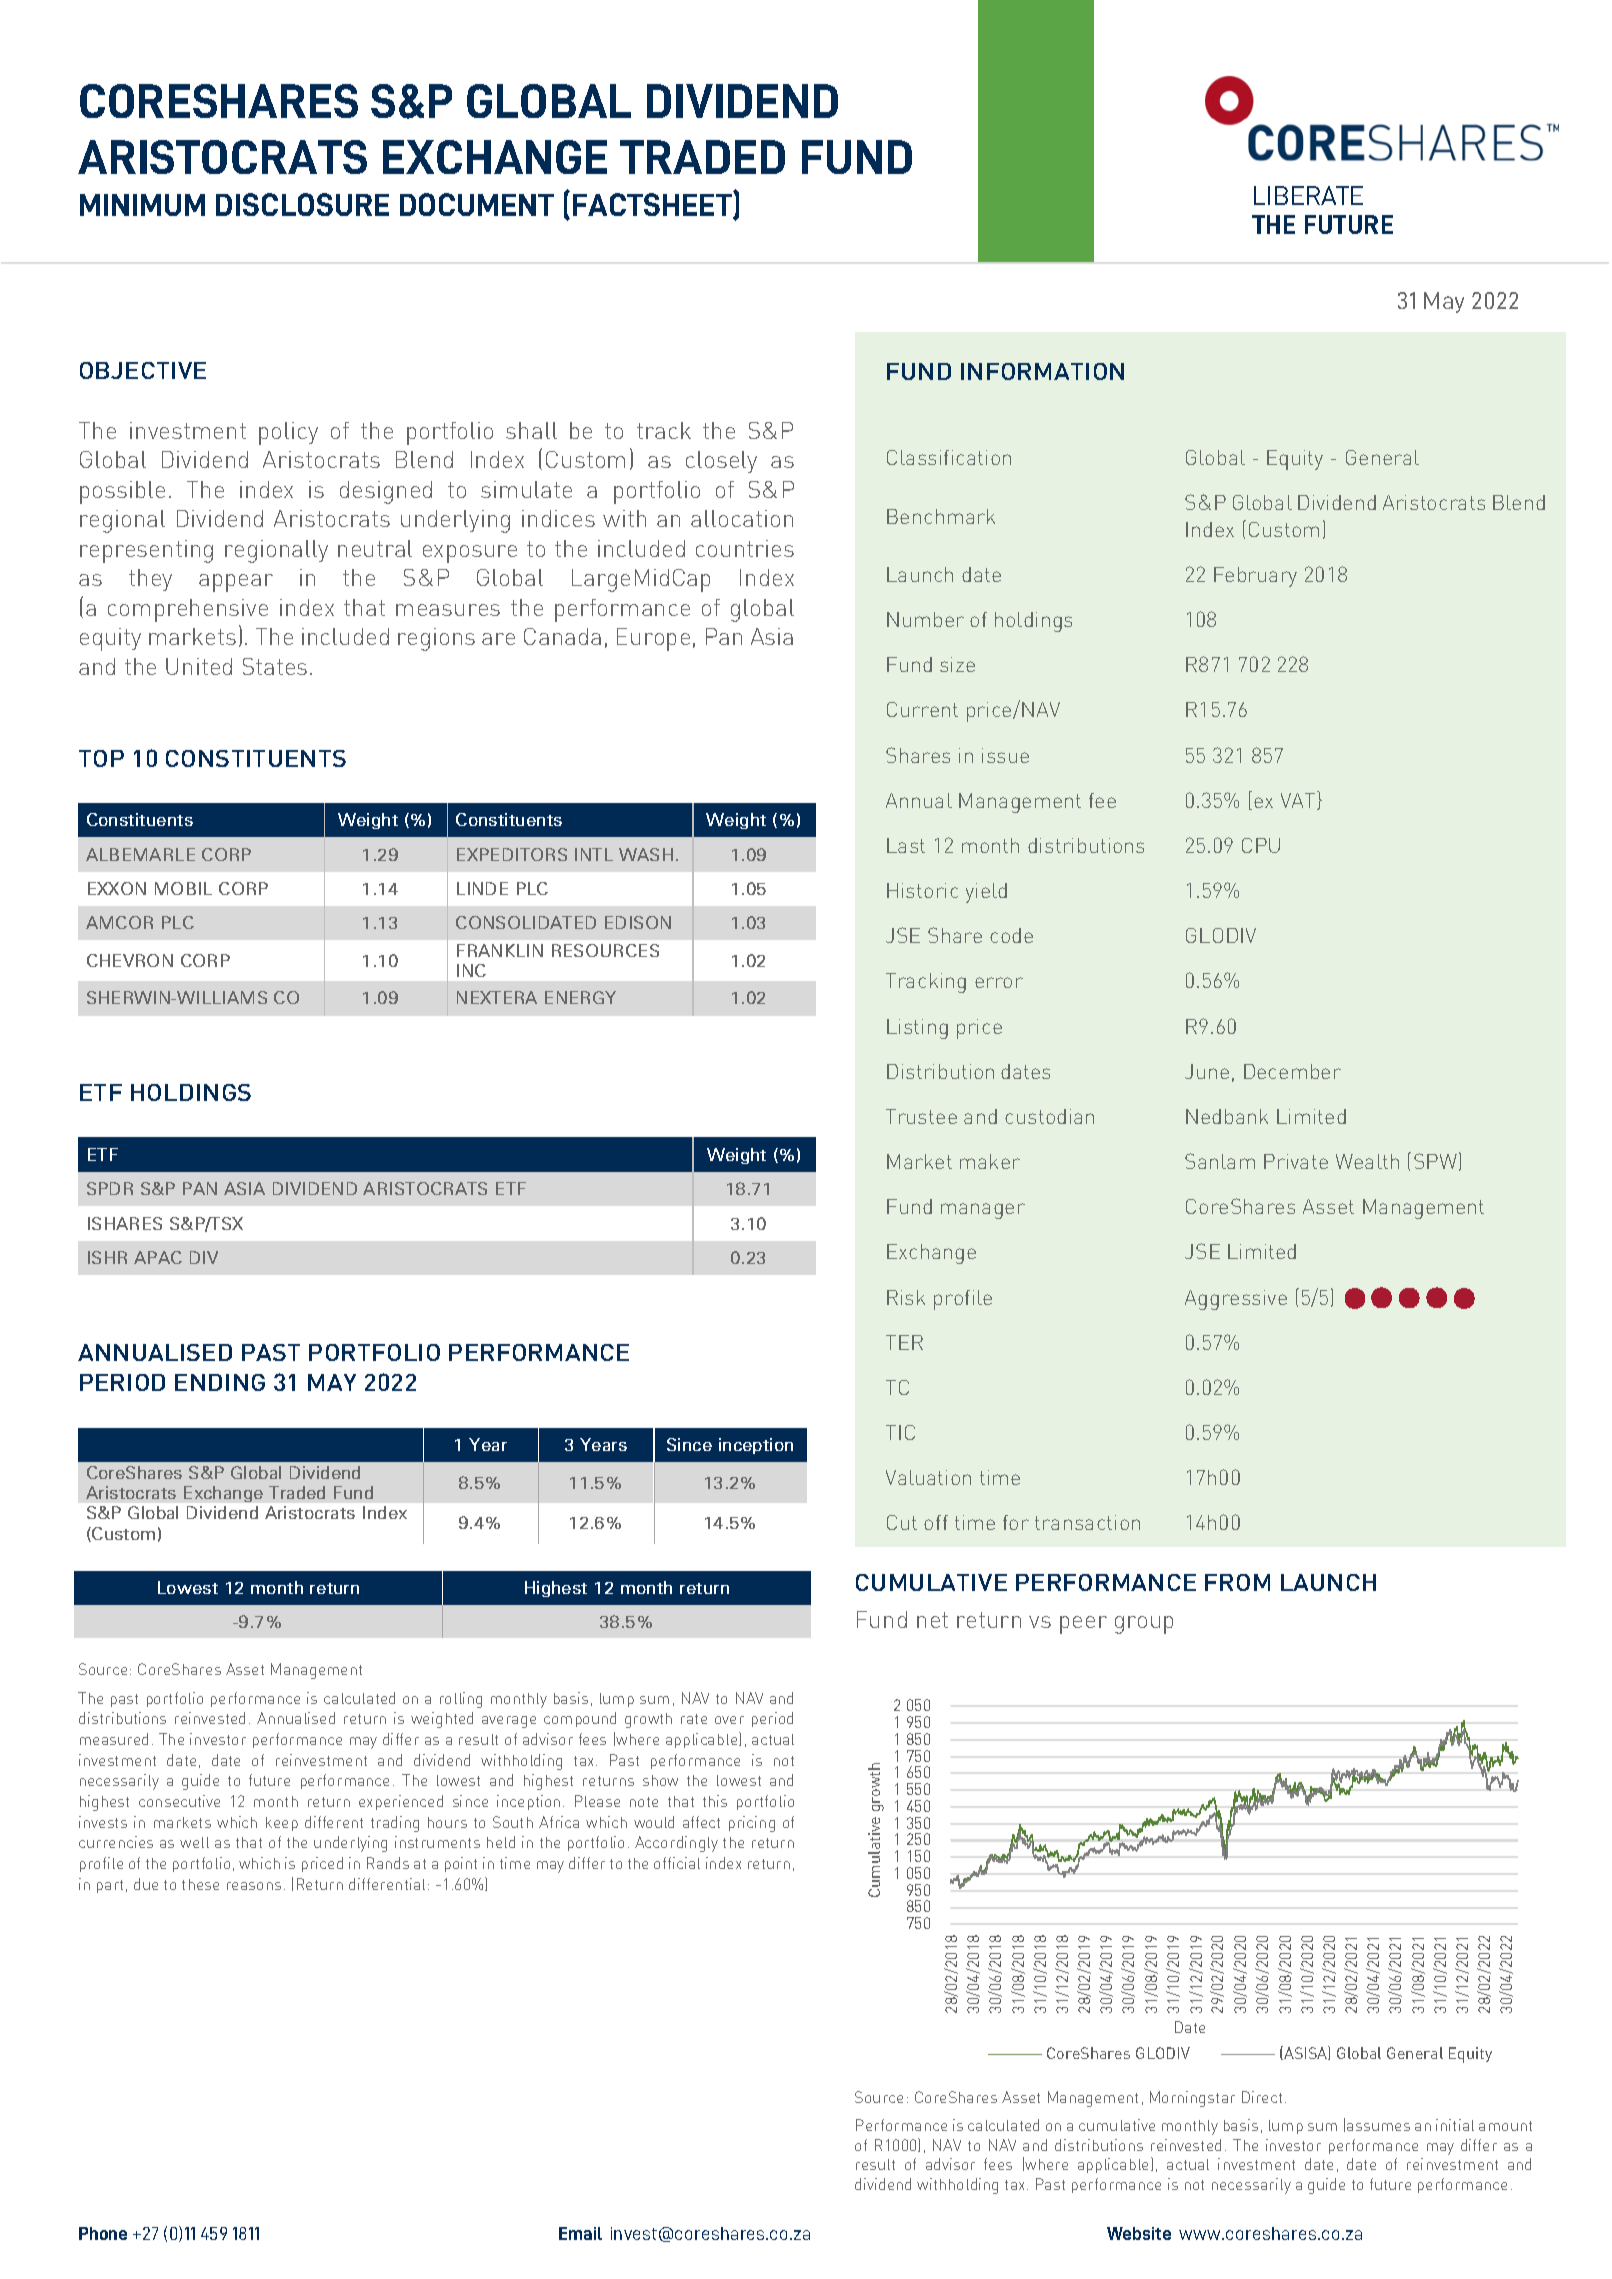 The height and width of the screenshot is (2279, 1612). What do you see at coordinates (928, 1477) in the screenshot?
I see `Valuation` at bounding box center [928, 1477].
